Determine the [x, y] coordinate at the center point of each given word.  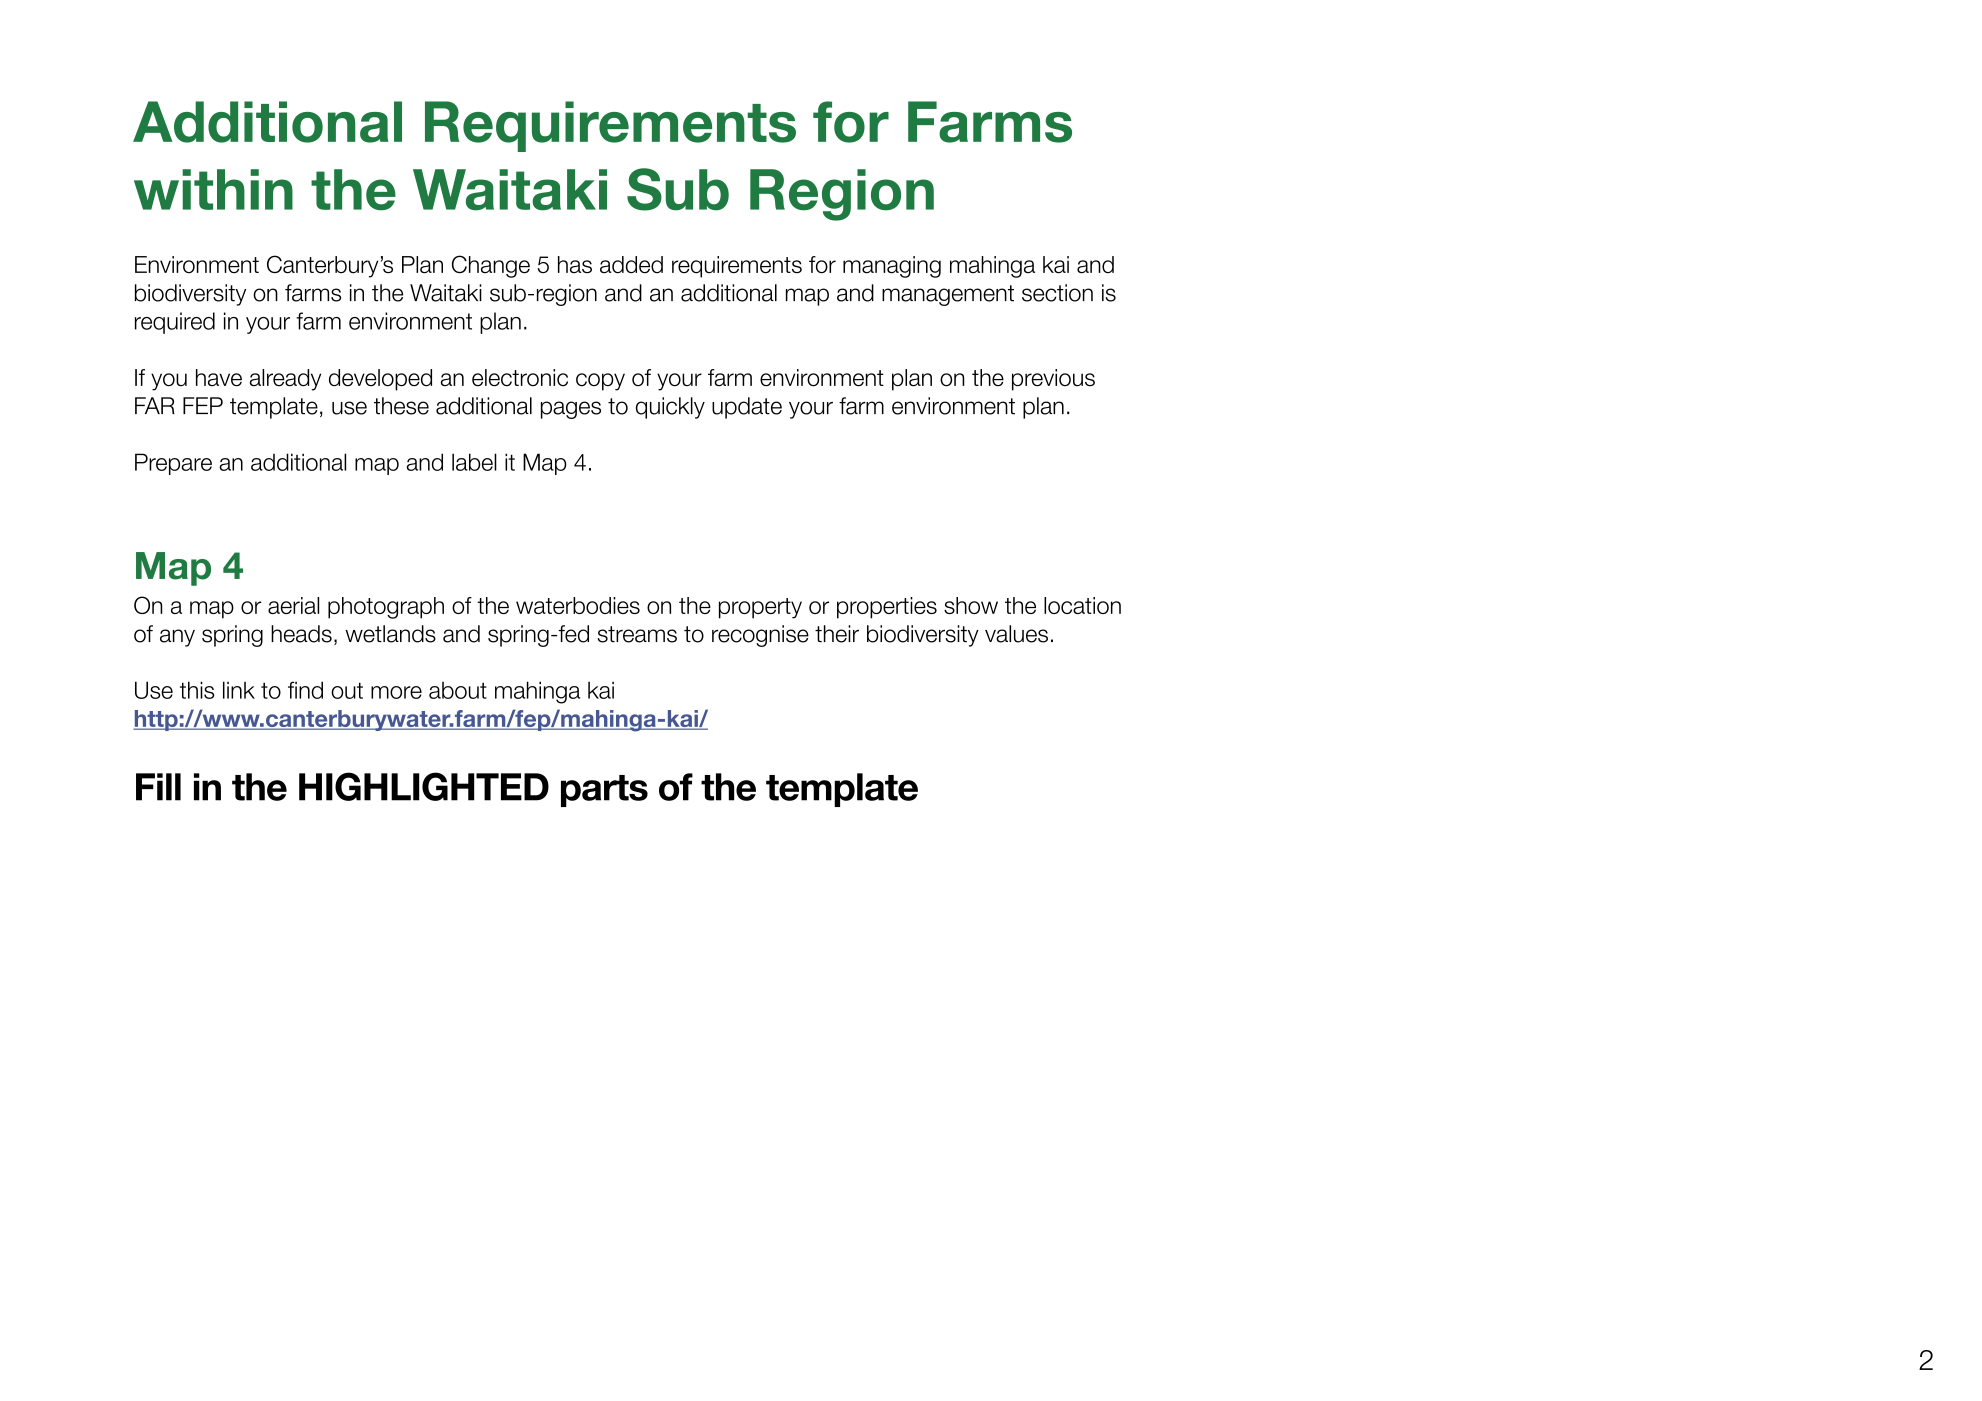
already [285, 380]
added [631, 265]
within [213, 189]
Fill [158, 787]
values [1016, 634]
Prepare [173, 464]
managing [892, 267]
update [747, 408]
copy [600, 382]
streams [637, 634]
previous [1053, 380]
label [474, 462]
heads [301, 634]
